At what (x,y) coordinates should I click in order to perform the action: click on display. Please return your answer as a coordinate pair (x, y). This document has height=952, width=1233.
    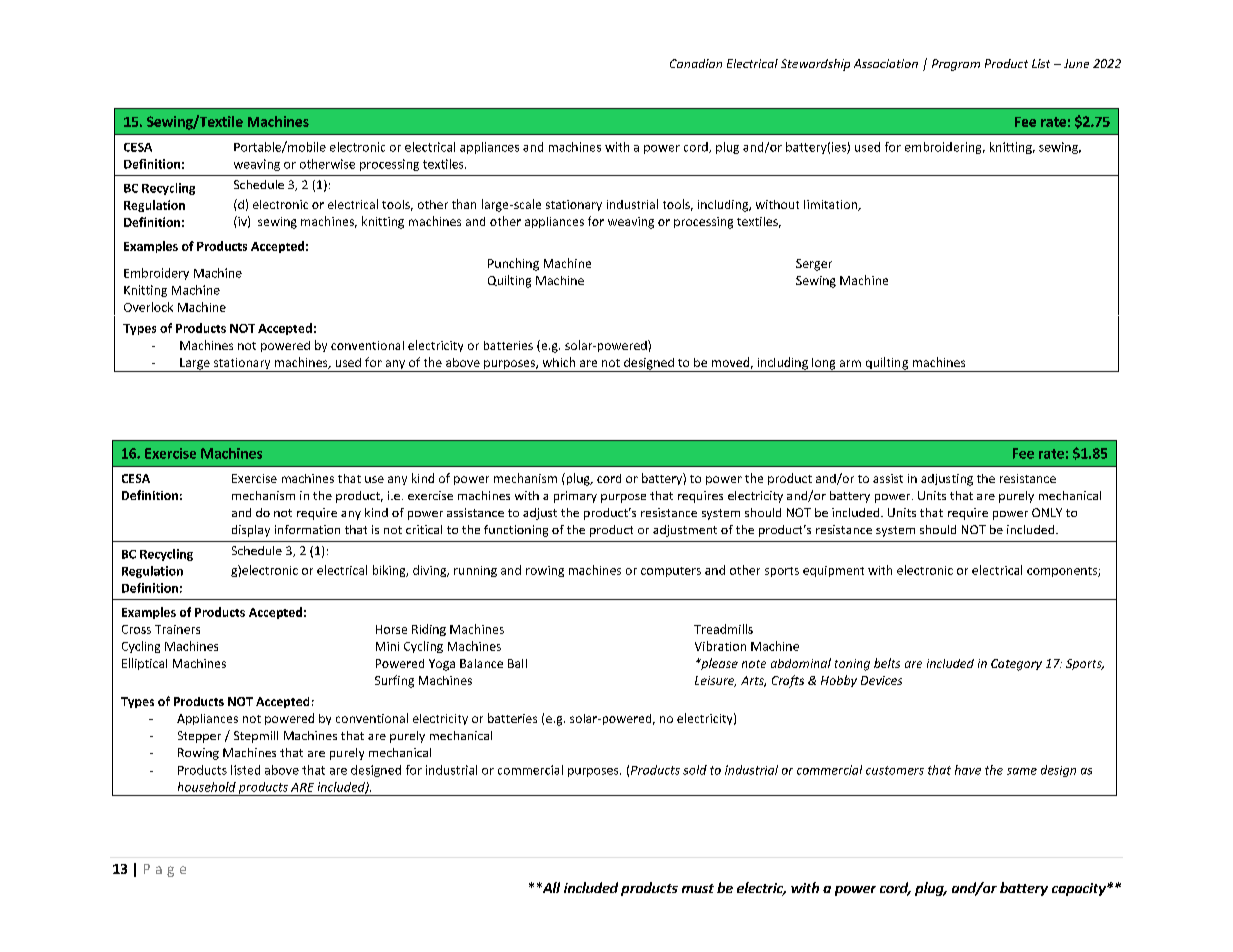
    Looking at the image, I should click on (251, 531).
